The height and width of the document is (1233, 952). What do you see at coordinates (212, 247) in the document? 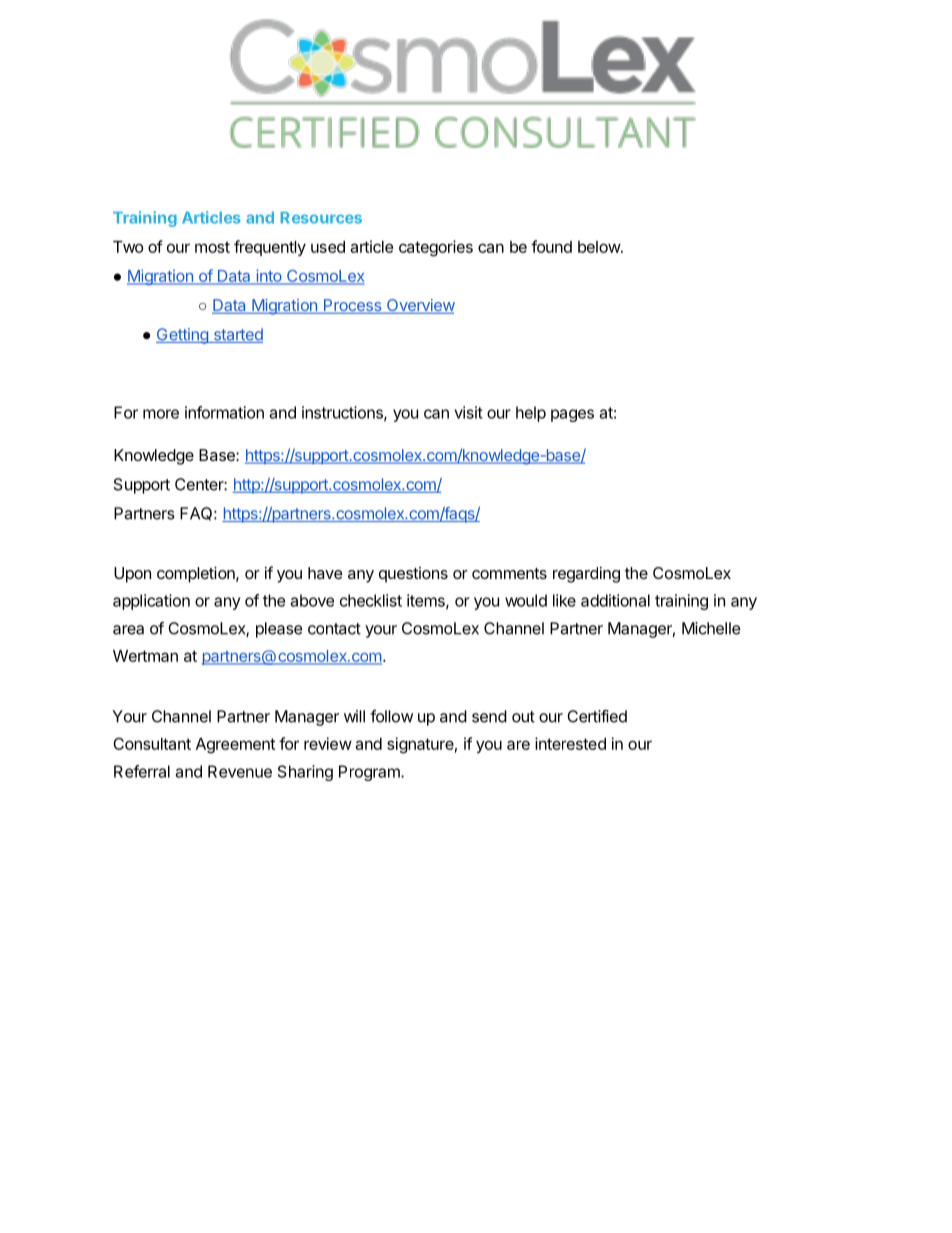
I see `most` at bounding box center [212, 247].
